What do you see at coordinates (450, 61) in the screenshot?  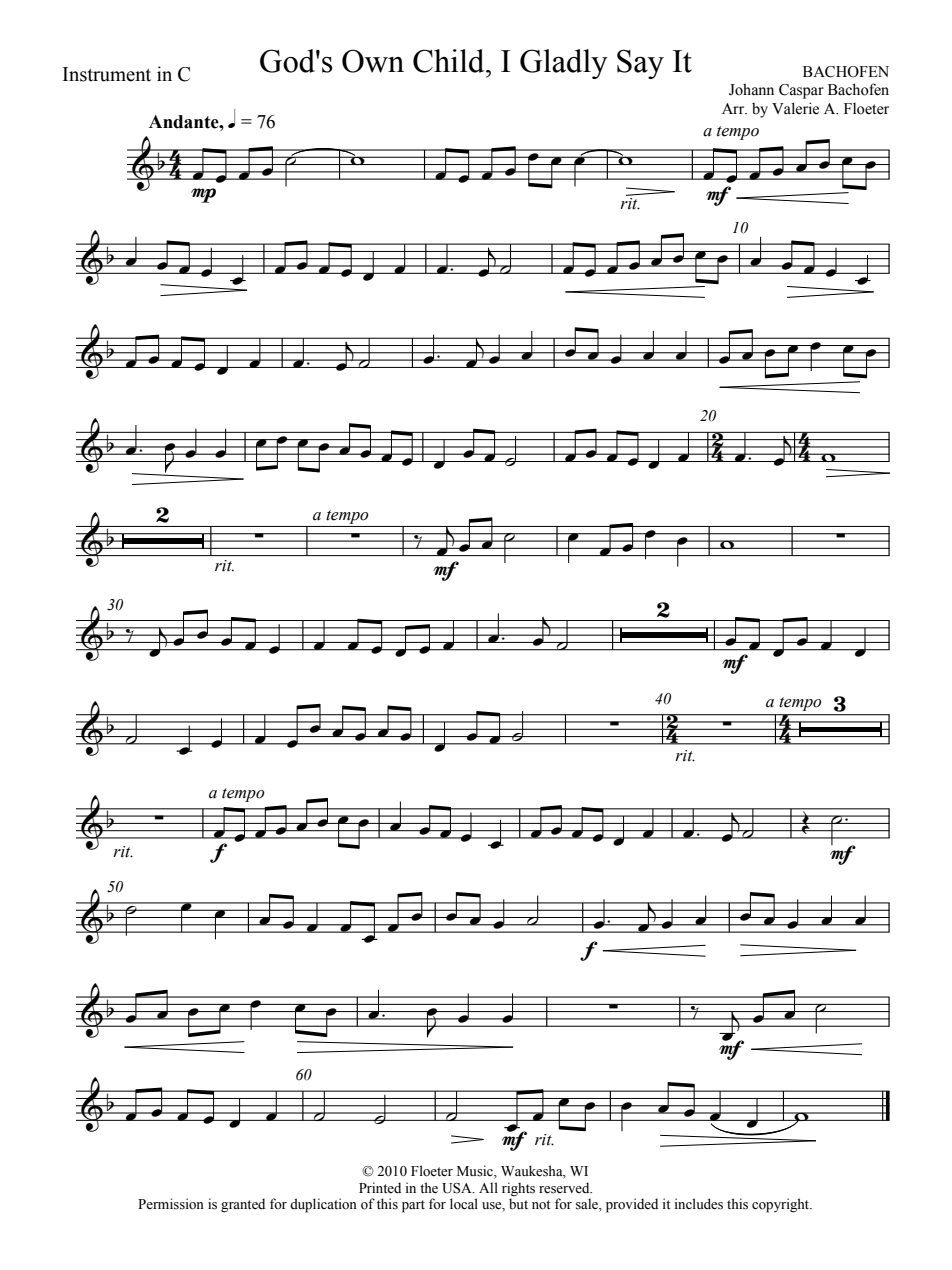 I see `Child` at bounding box center [450, 61].
